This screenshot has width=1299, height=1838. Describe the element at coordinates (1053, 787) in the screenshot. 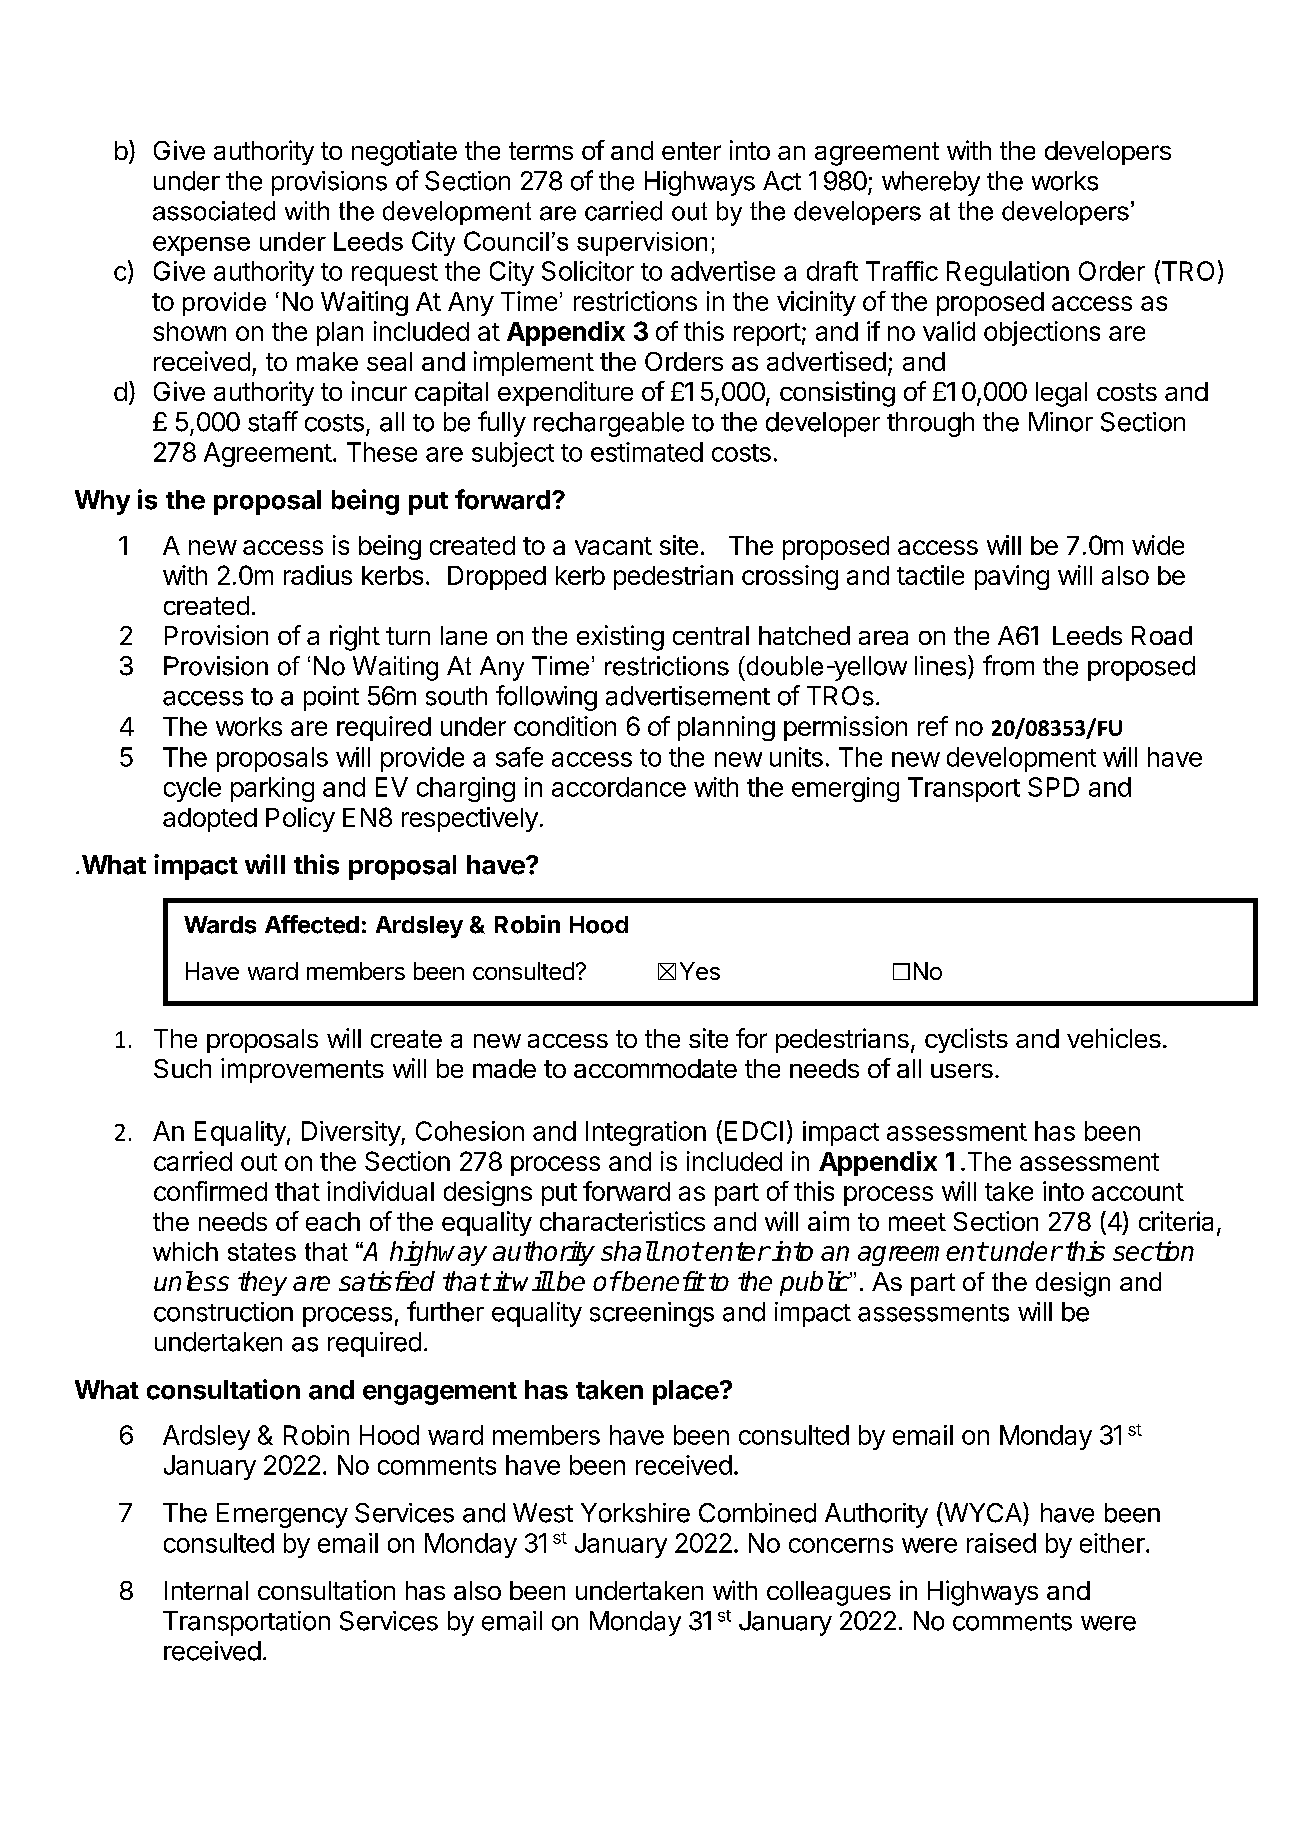

I see `SPD` at that location.
